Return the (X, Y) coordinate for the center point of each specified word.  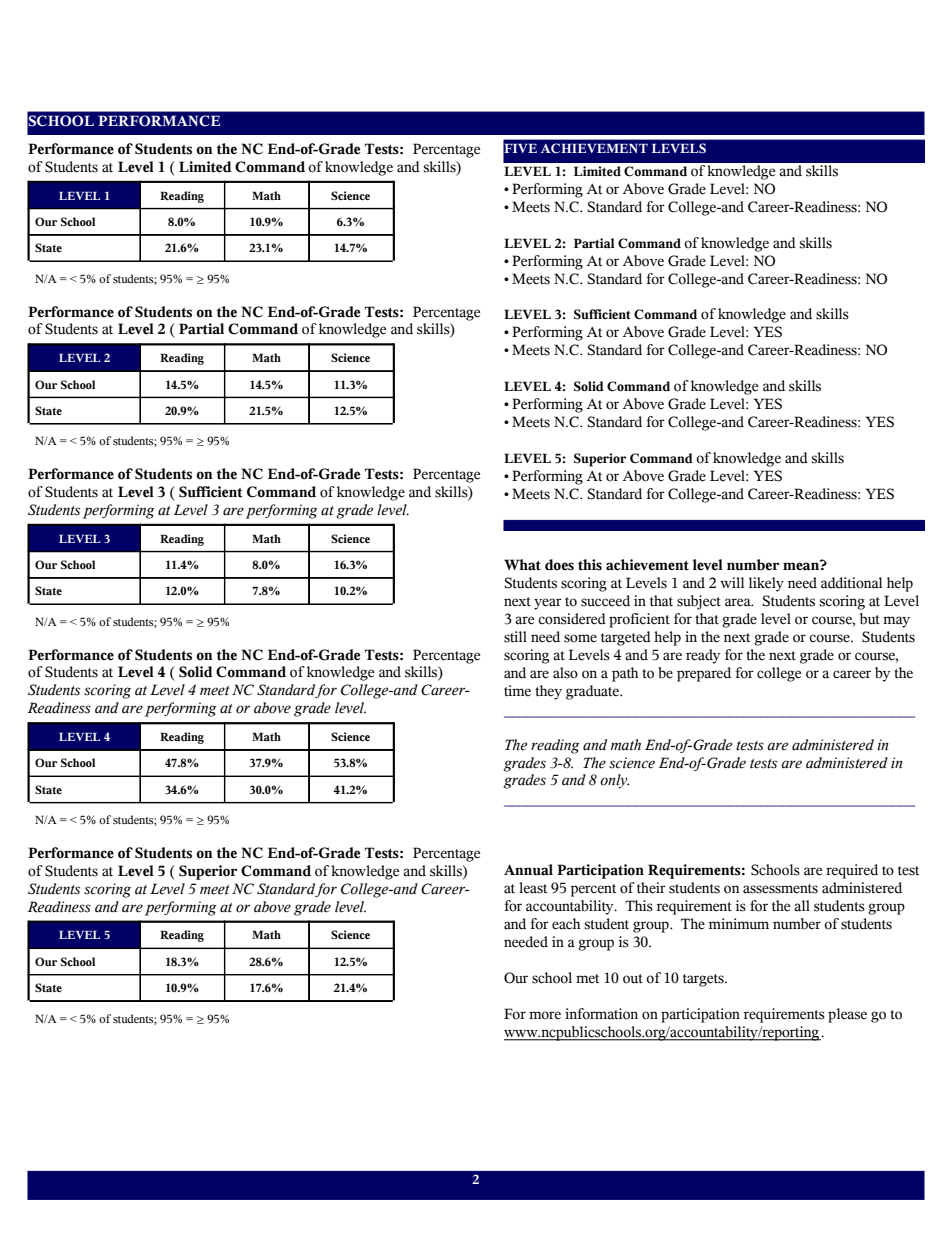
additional (851, 583)
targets (704, 980)
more (545, 1015)
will (732, 582)
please (847, 1015)
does (559, 565)
